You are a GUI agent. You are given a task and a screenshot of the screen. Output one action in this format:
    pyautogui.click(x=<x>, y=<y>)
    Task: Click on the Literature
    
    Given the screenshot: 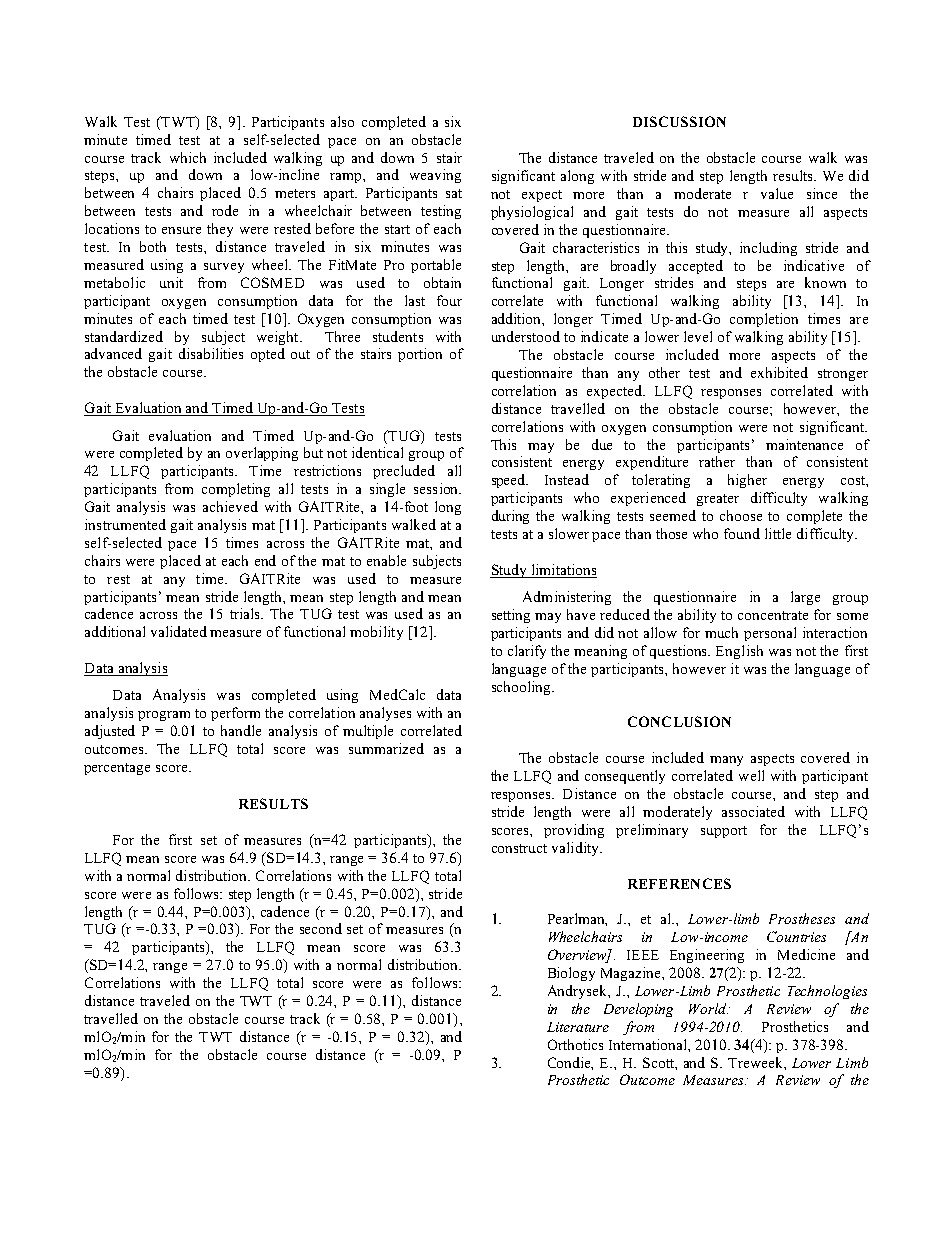 What is the action you would take?
    pyautogui.click(x=578, y=1027)
